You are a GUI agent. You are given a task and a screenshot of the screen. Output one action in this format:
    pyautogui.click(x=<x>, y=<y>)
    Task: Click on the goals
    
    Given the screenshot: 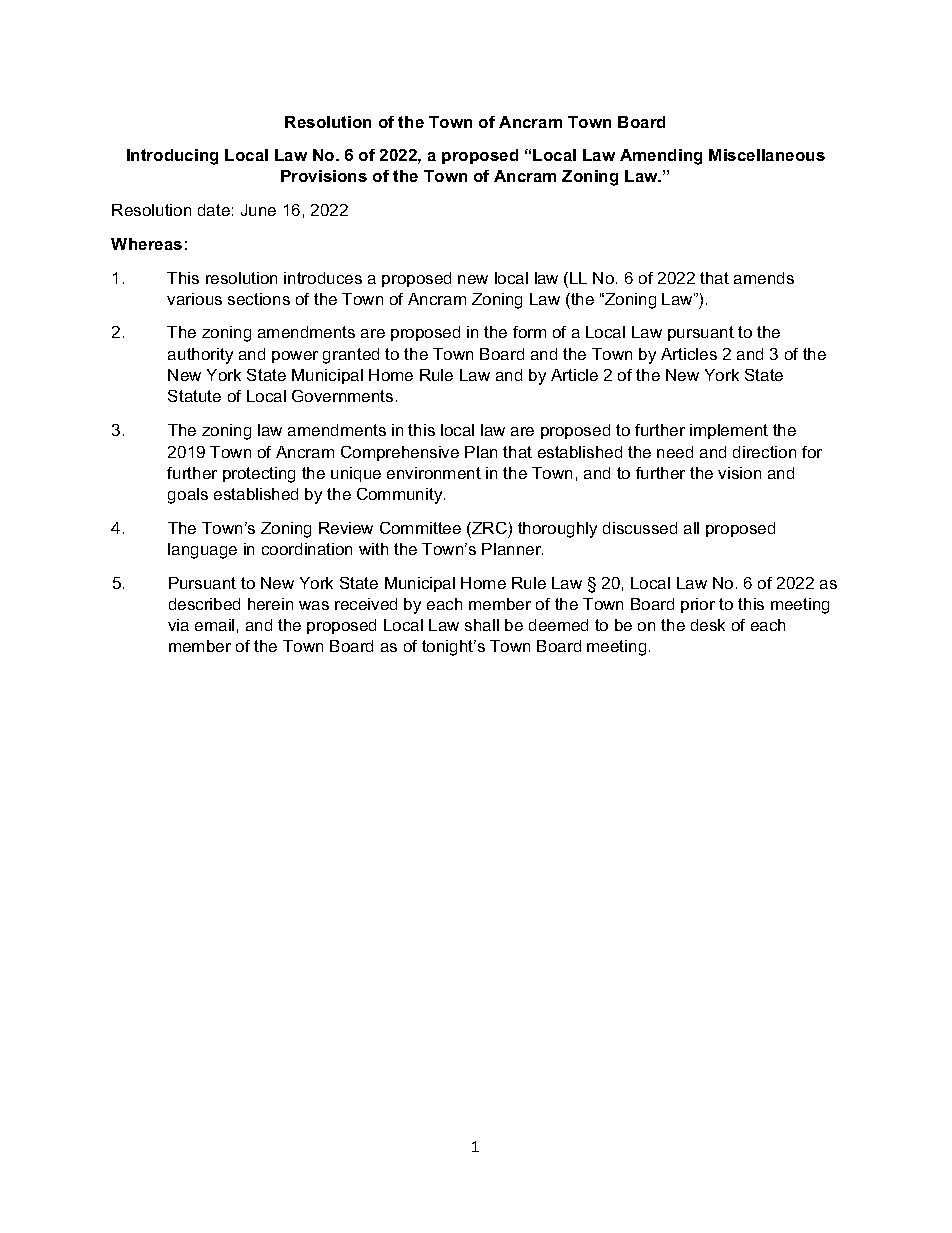 What is the action you would take?
    pyautogui.click(x=188, y=496)
